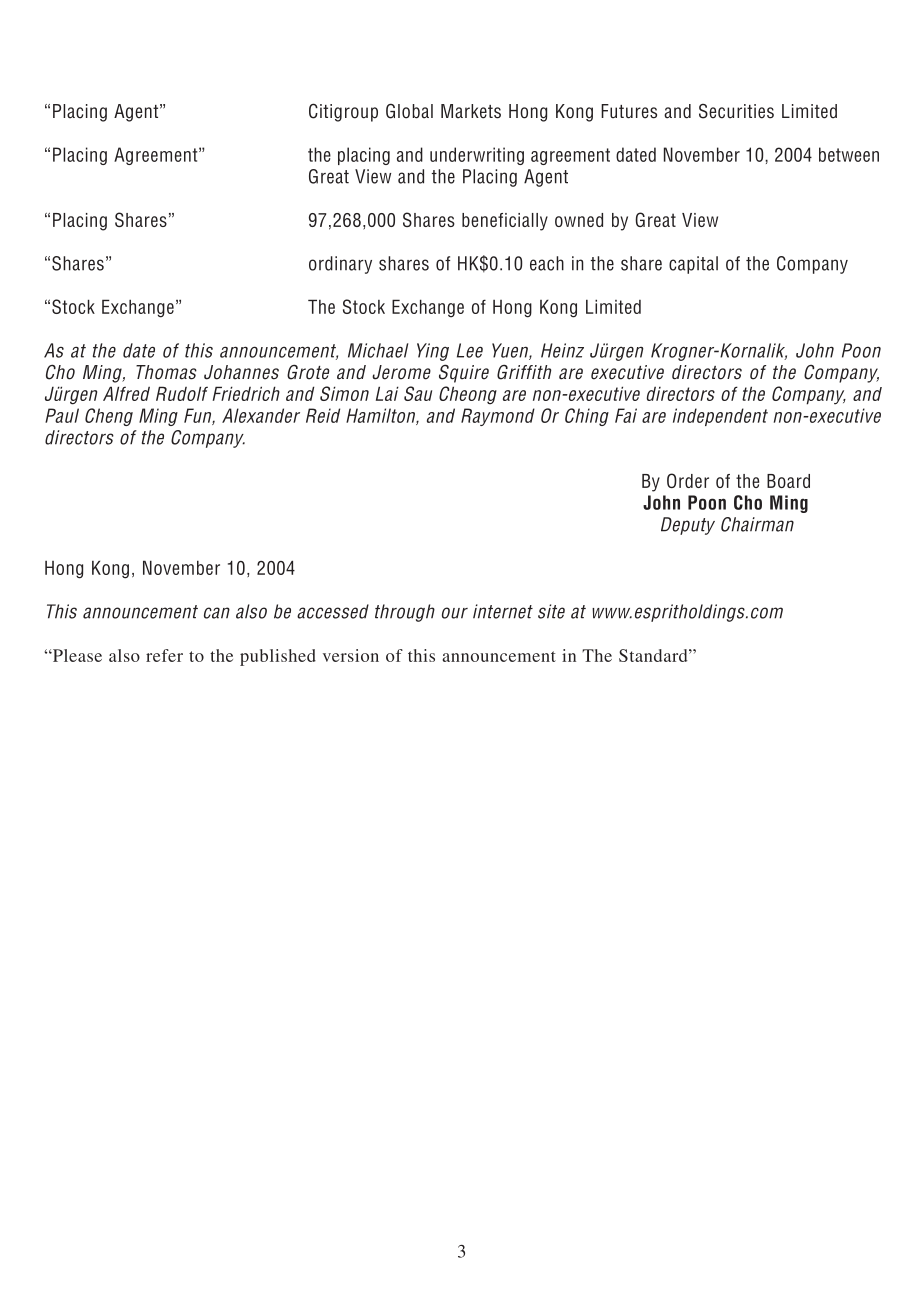 This screenshot has width=924, height=1308. I want to click on ordinary, so click(340, 265).
